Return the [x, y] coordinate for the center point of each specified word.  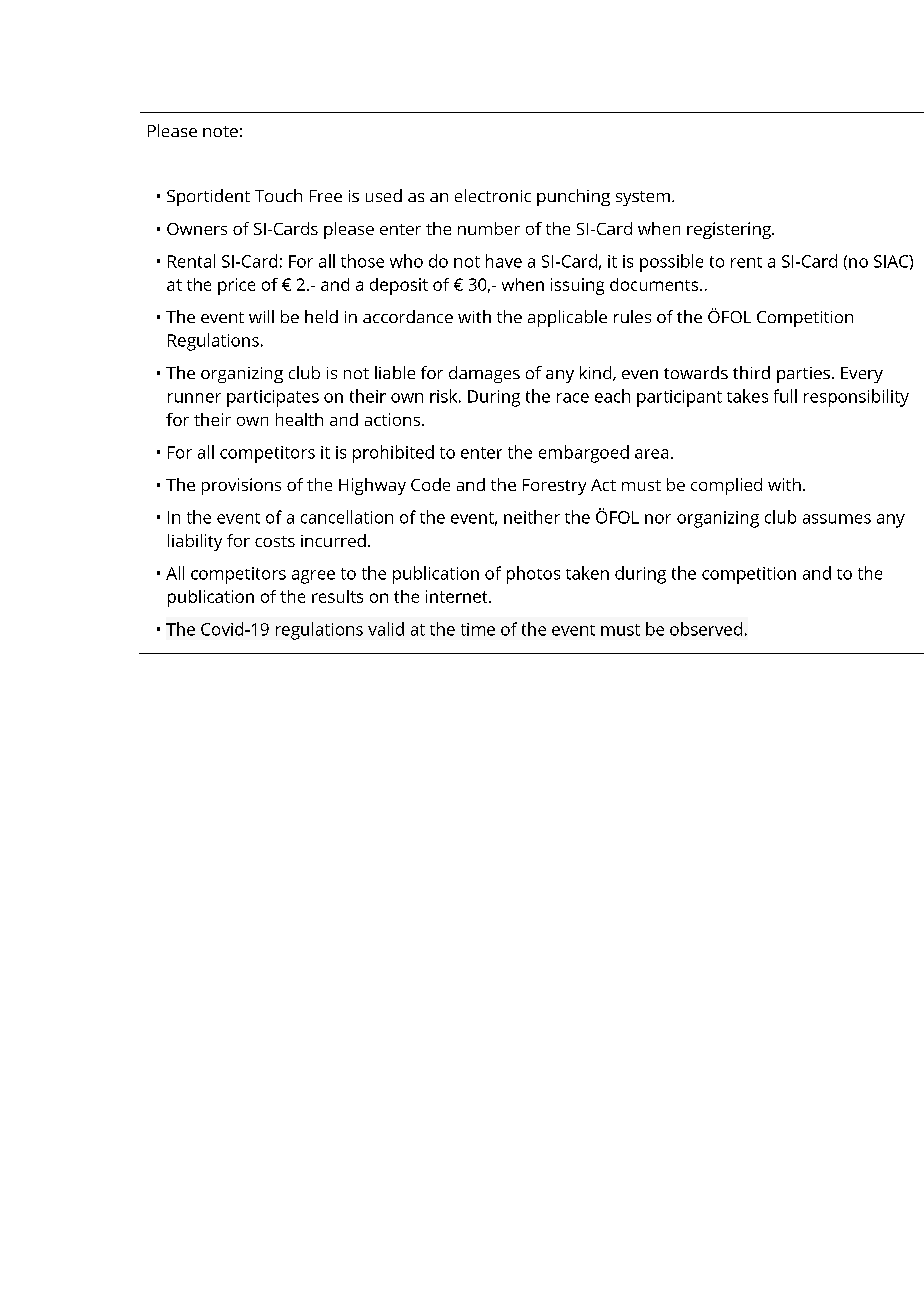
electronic [493, 195]
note [220, 131]
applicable [567, 318]
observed [706, 629]
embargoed [584, 454]
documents [655, 284]
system [643, 198]
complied [726, 486]
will [261, 316]
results [337, 596]
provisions [241, 486]
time [478, 629]
